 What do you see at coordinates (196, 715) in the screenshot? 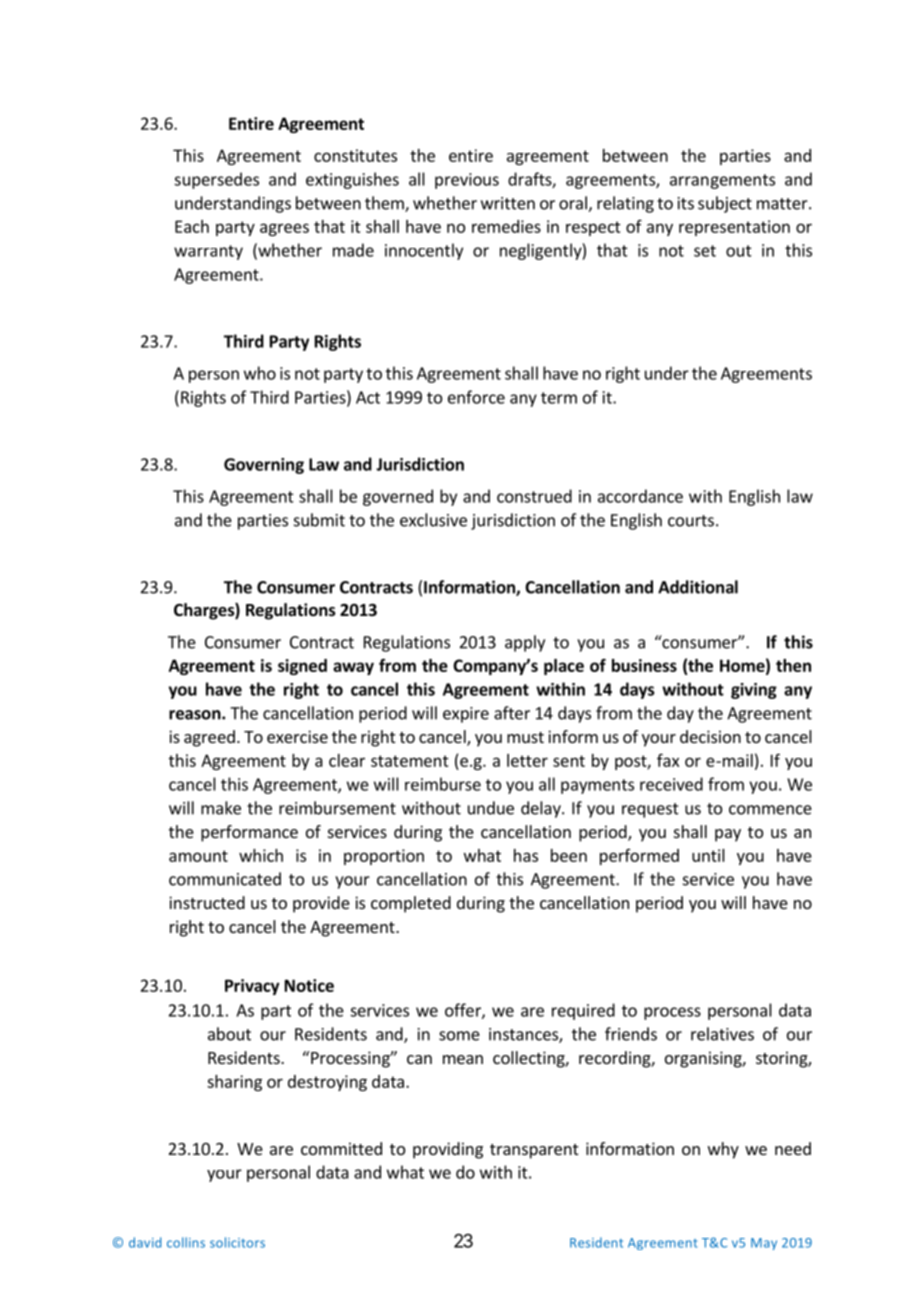
I see `reason` at bounding box center [196, 715].
